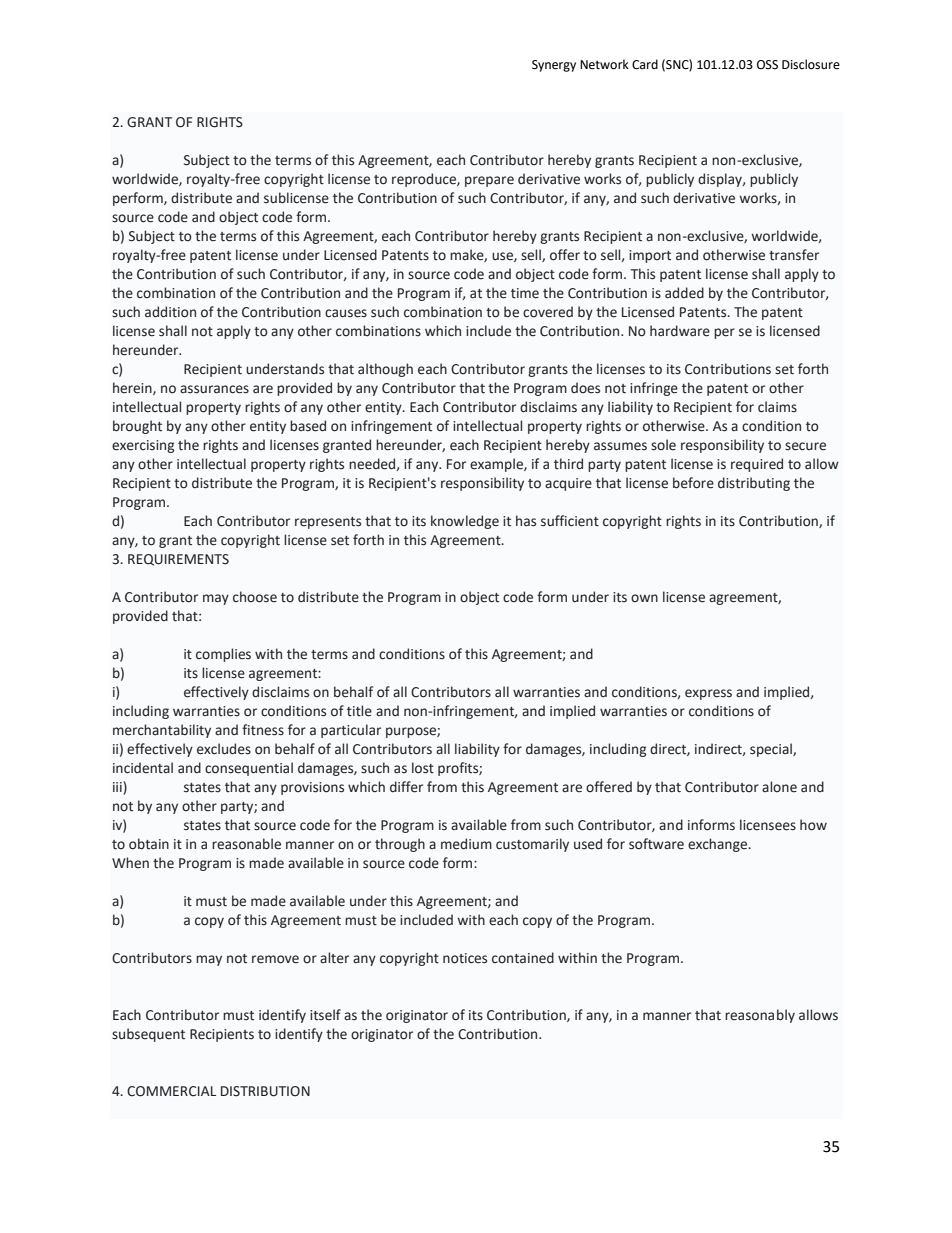 The image size is (952, 1233). What do you see at coordinates (171, 1091) in the image?
I see `COMMERCIAL` at bounding box center [171, 1091].
